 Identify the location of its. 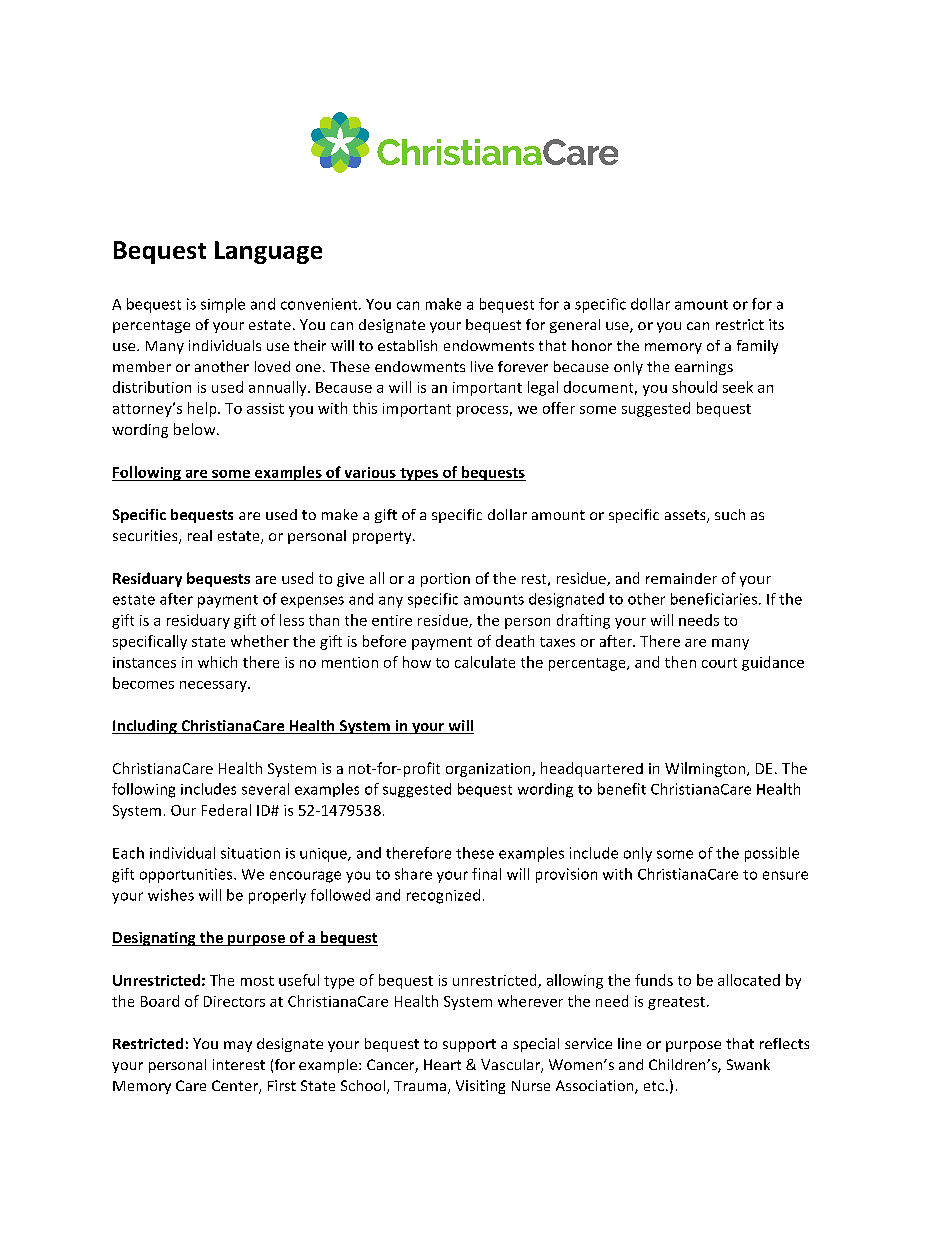
(776, 324).
